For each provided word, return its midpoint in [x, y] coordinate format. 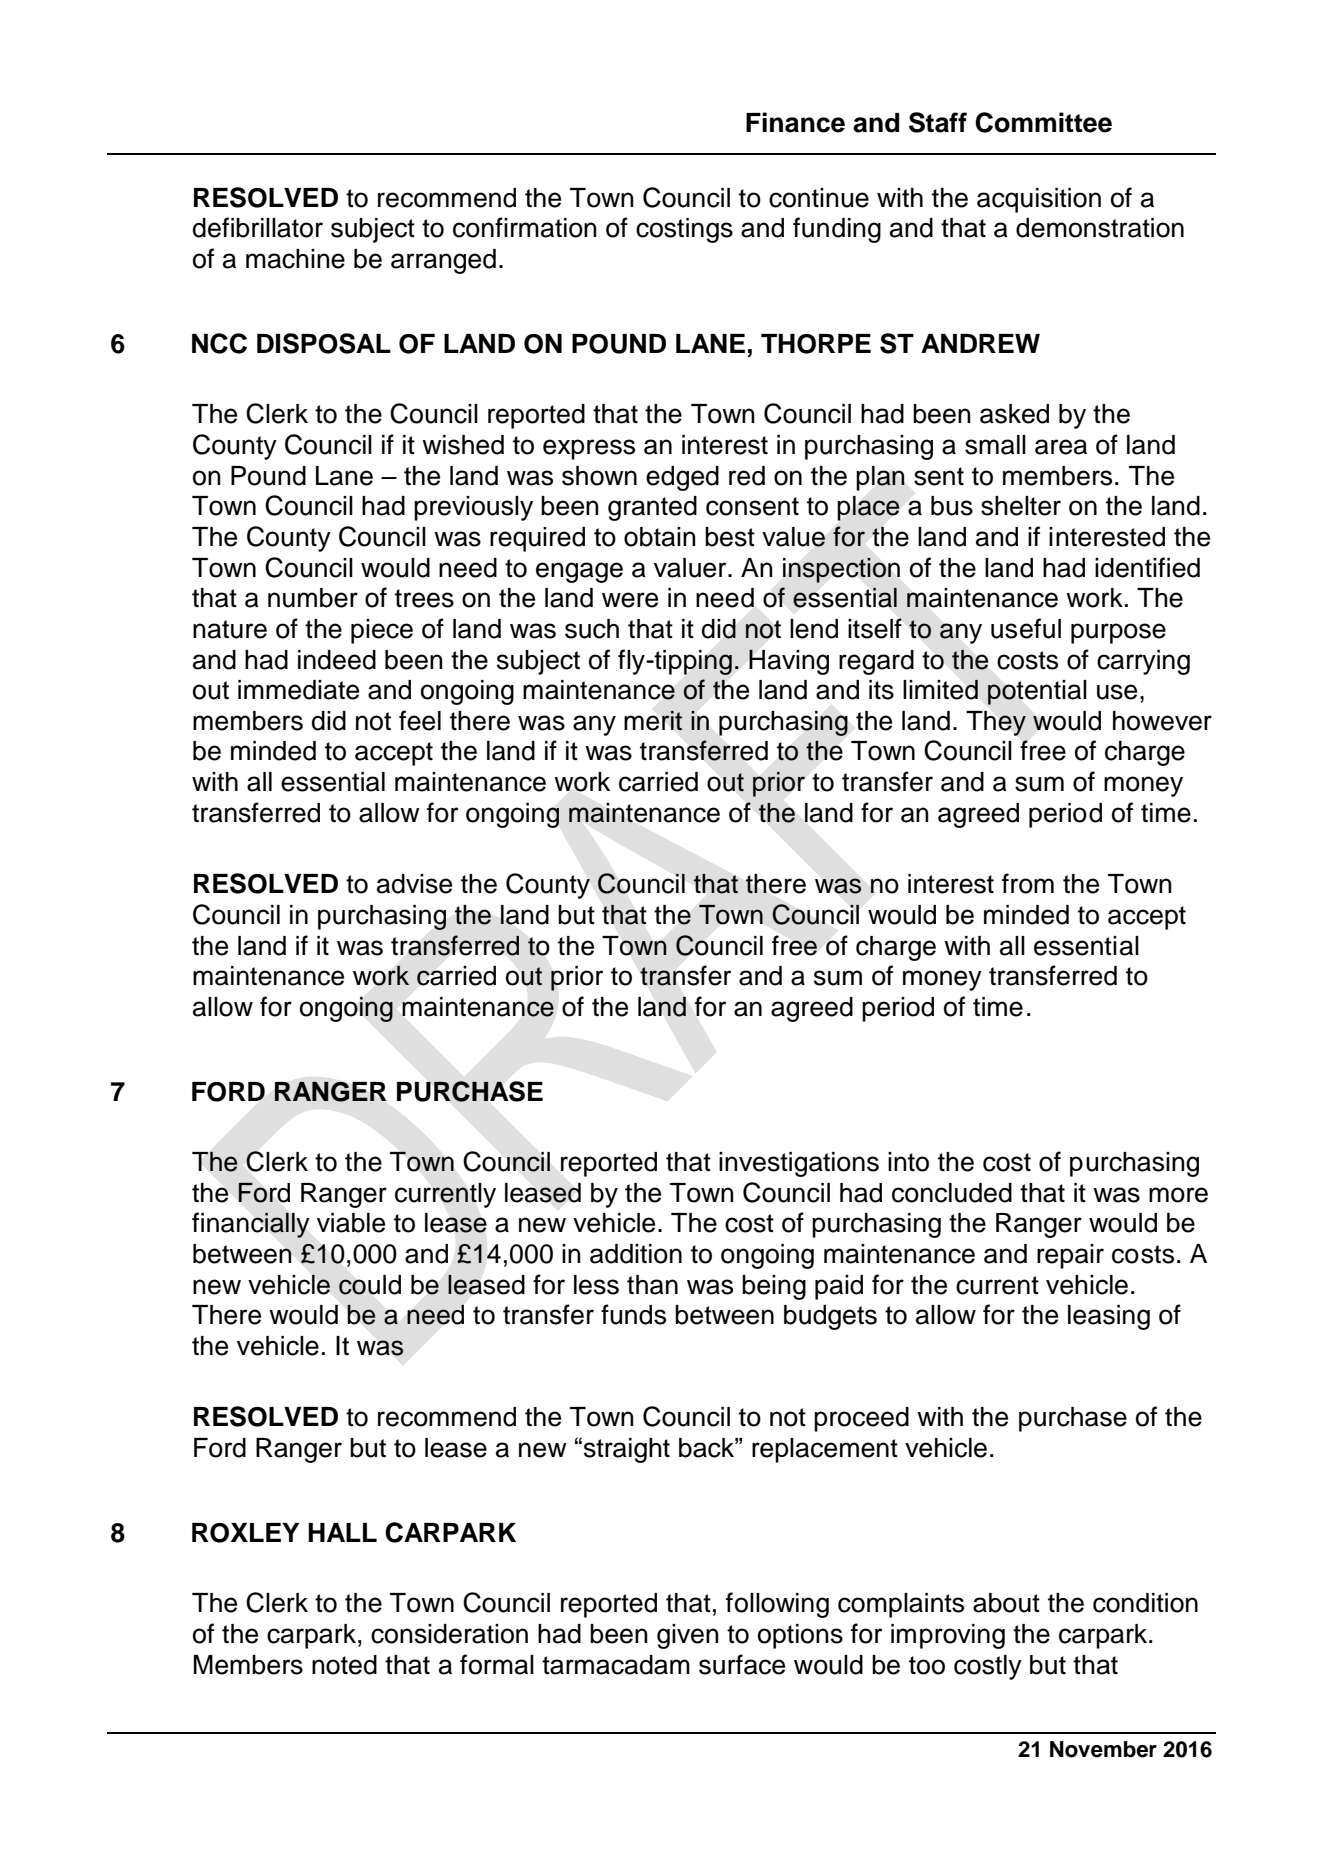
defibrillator [258, 227]
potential [1037, 692]
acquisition [1039, 200]
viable [351, 1223]
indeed [337, 660]
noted [344, 1665]
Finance [795, 122]
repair [1070, 1256]
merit [653, 720]
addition [636, 1254]
